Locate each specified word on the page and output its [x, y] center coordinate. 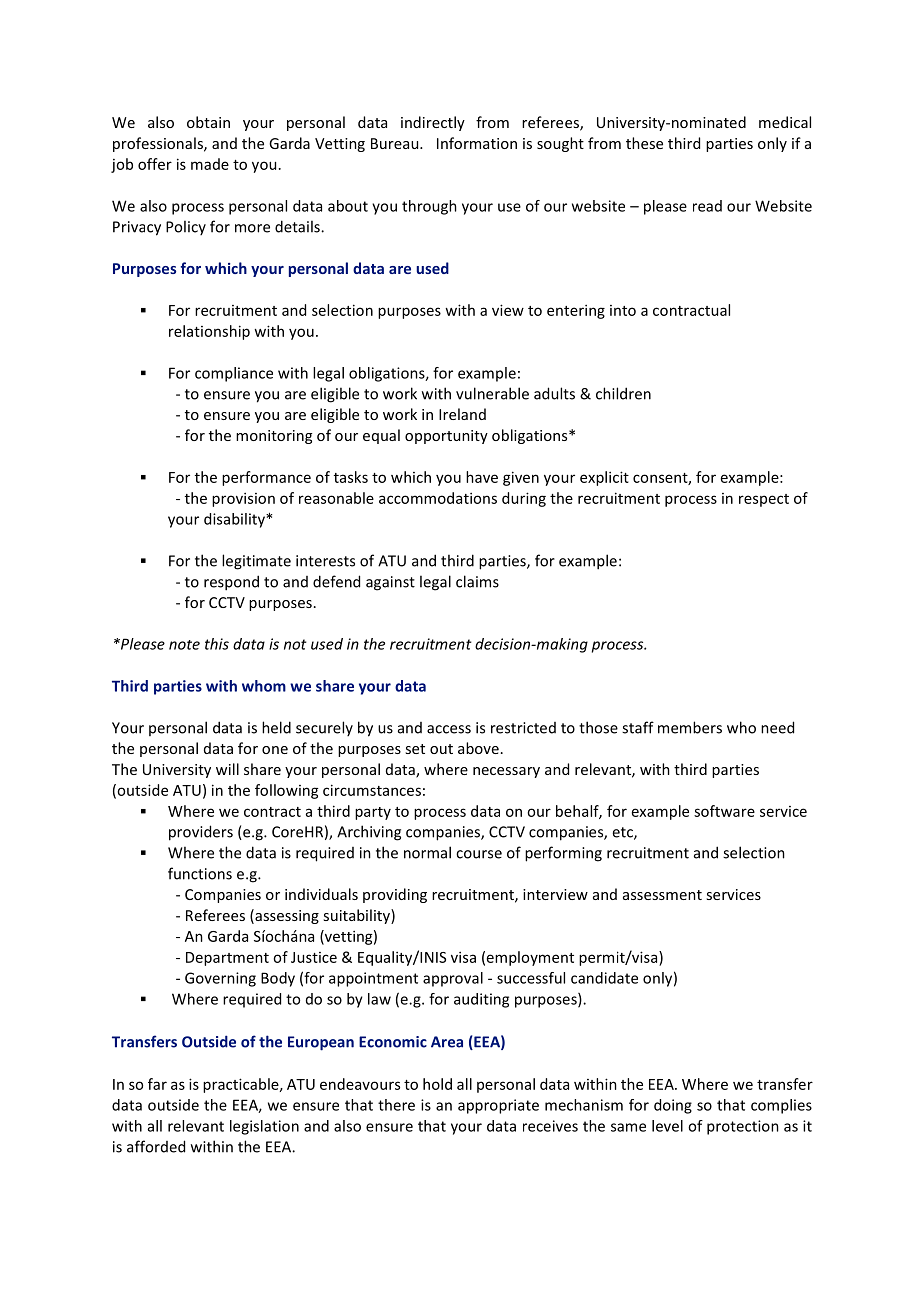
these [644, 143]
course [479, 854]
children [623, 393]
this [217, 644]
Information [477, 143]
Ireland [462, 414]
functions [200, 873]
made [210, 164]
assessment [662, 895]
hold [437, 1084]
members [690, 727]
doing [673, 1106]
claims [477, 581]
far [157, 1084]
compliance [234, 374]
